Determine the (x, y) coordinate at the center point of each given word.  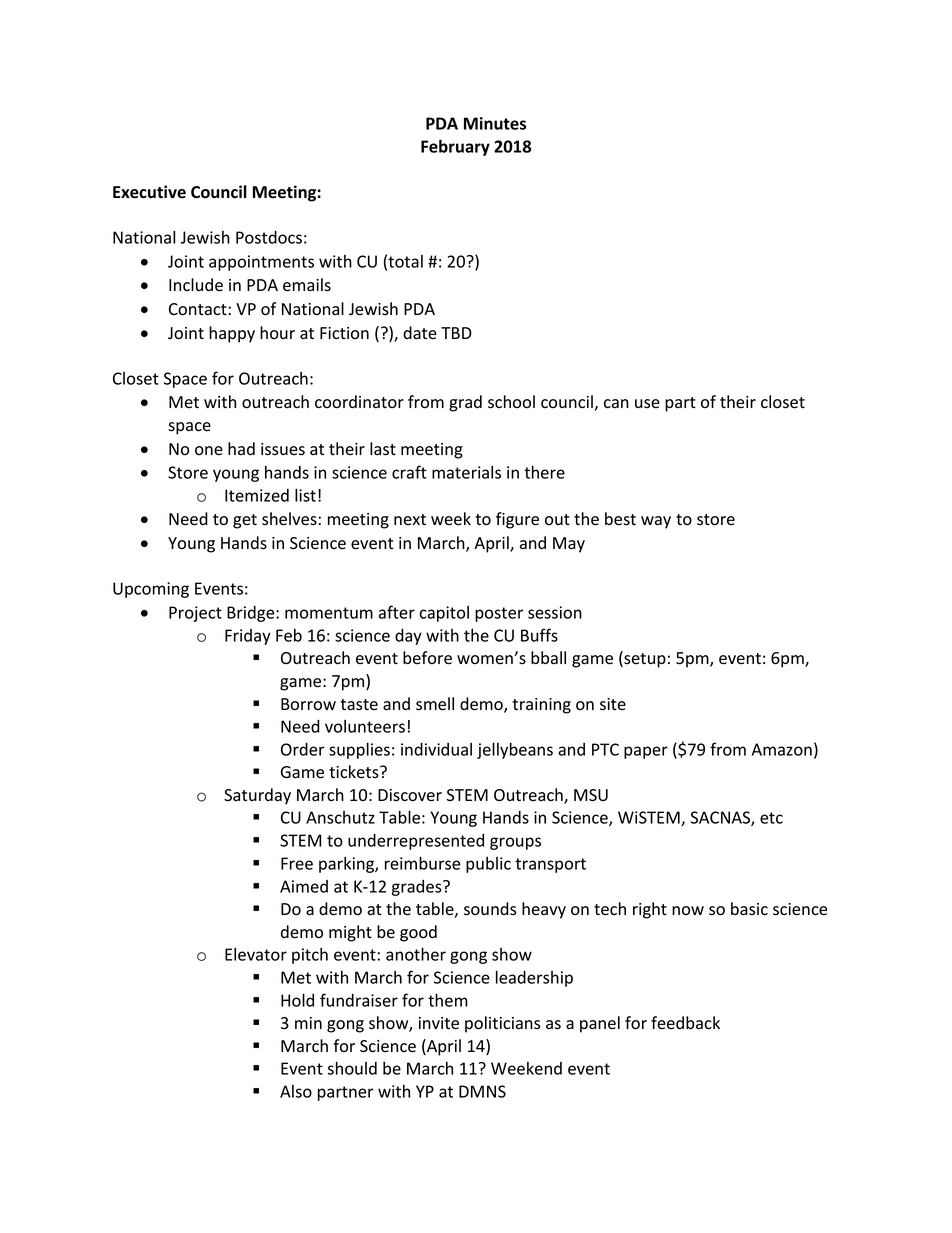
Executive (149, 192)
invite (439, 1023)
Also (296, 1091)
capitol (444, 614)
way (656, 522)
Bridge (252, 614)
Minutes (495, 123)
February (455, 147)
